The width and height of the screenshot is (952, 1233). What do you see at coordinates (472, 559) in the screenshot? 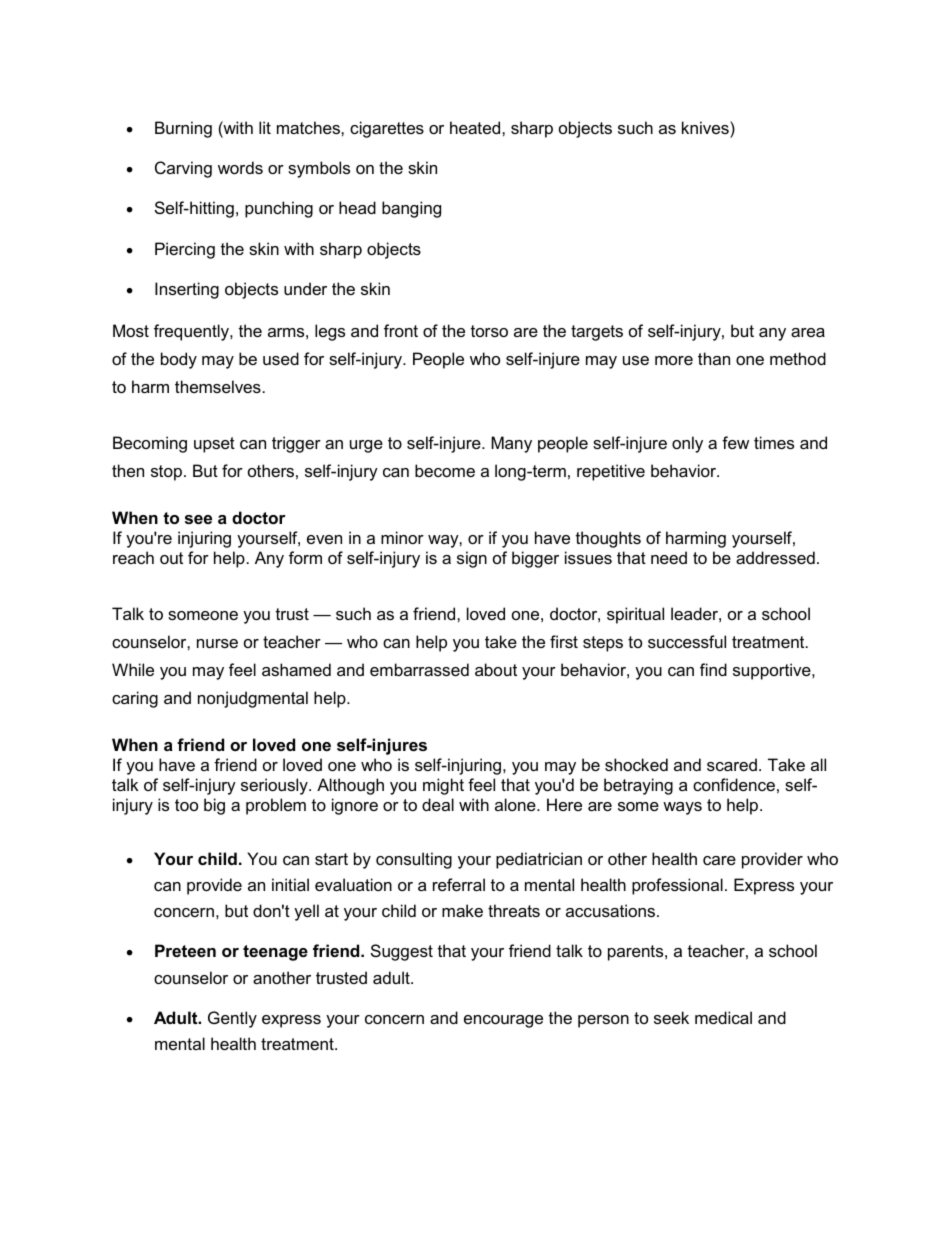
I see `sign` at bounding box center [472, 559].
